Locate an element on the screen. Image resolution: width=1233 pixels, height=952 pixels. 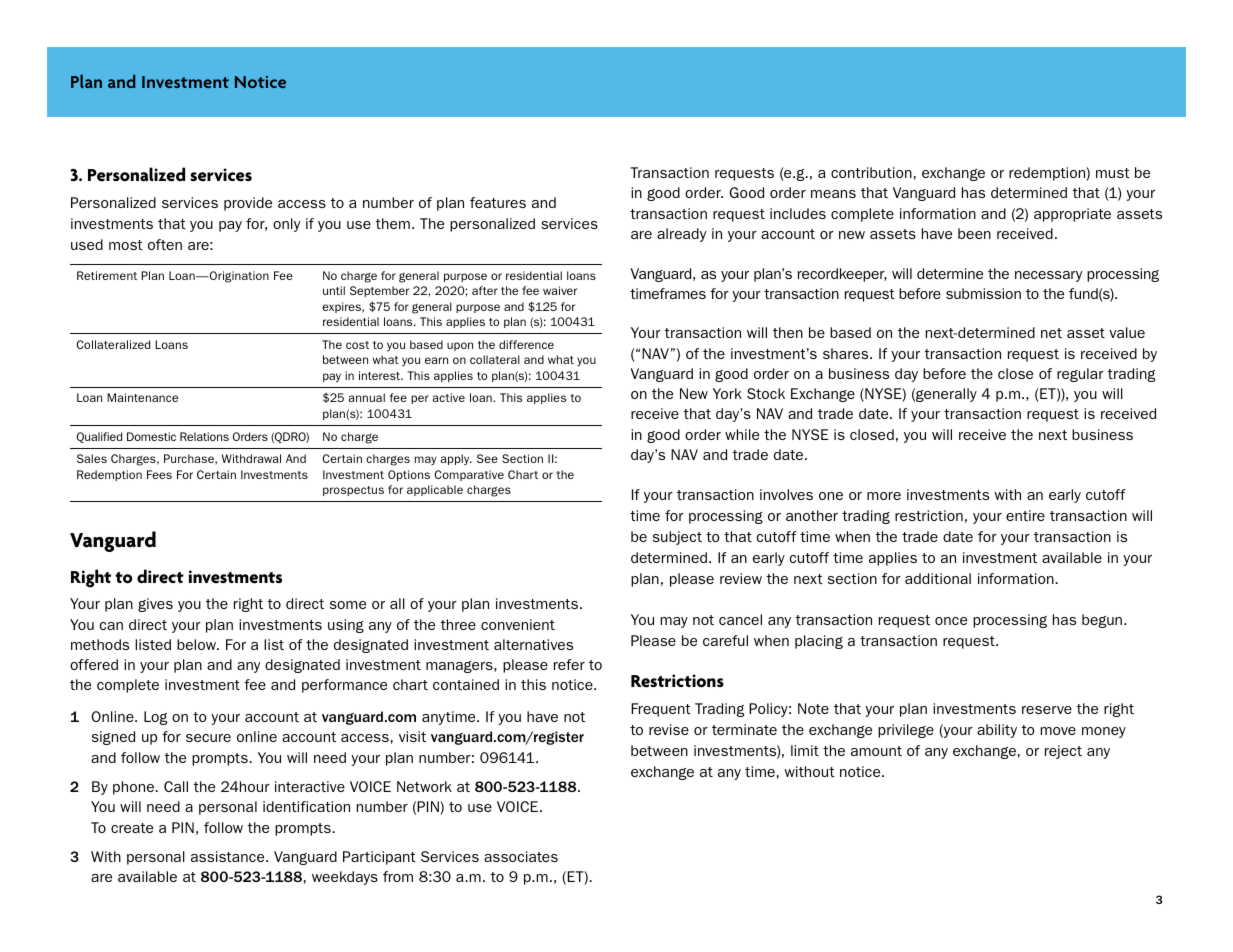
See is located at coordinates (487, 458).
